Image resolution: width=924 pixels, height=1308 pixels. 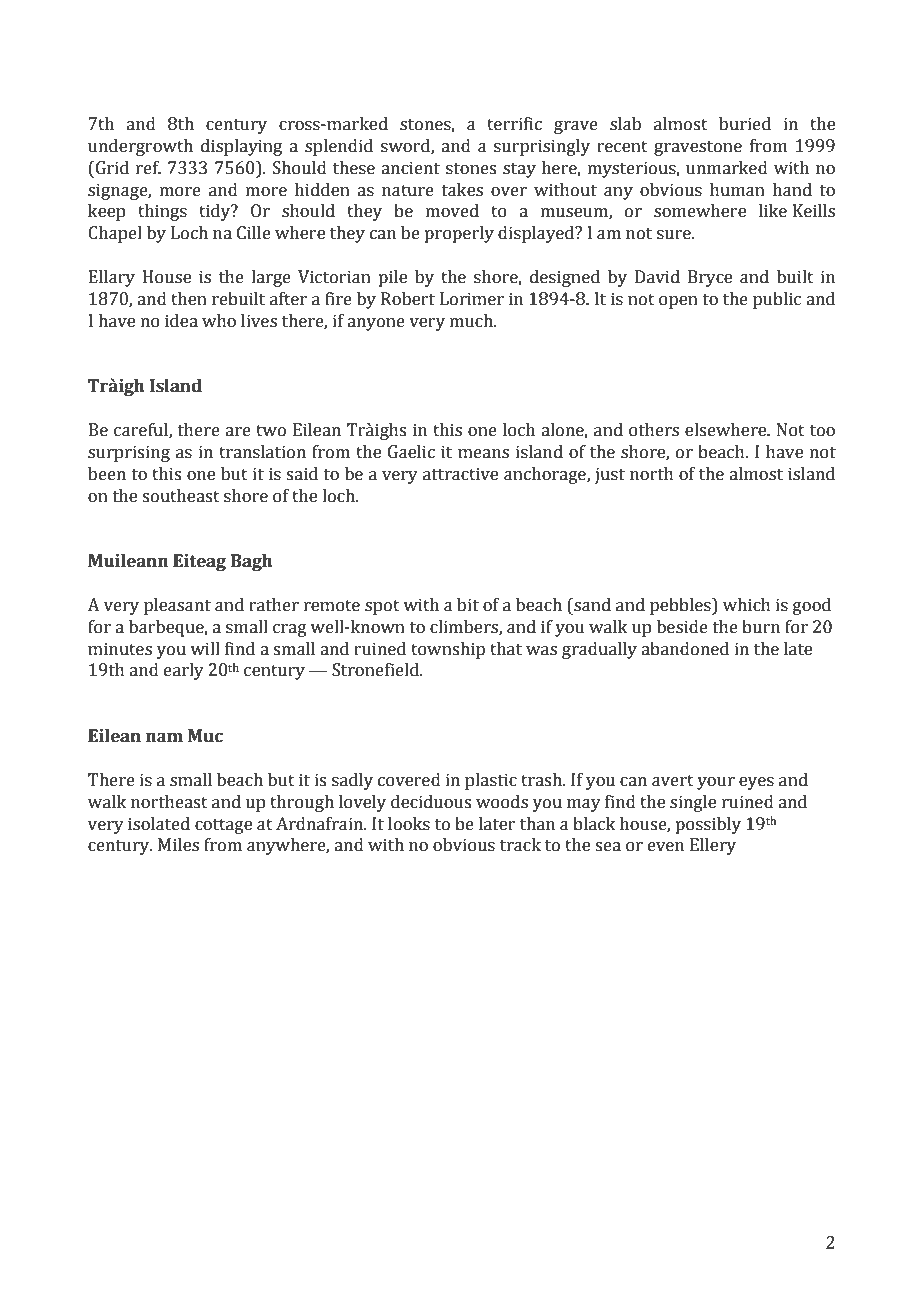 What do you see at coordinates (178, 845) in the image?
I see `Miles` at bounding box center [178, 845].
